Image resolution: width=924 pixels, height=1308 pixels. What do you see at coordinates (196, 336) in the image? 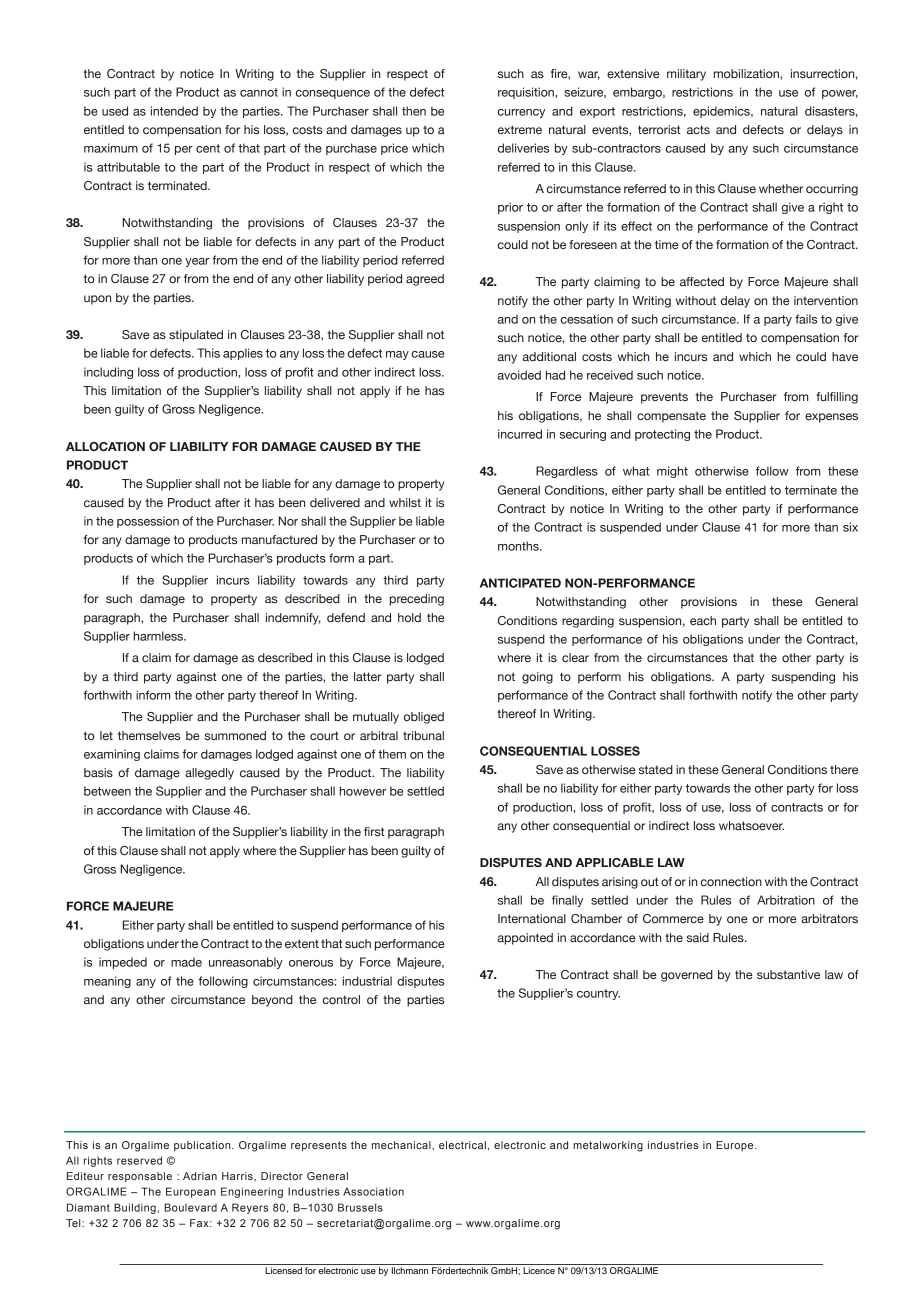
I see `stipulated` at bounding box center [196, 336].
